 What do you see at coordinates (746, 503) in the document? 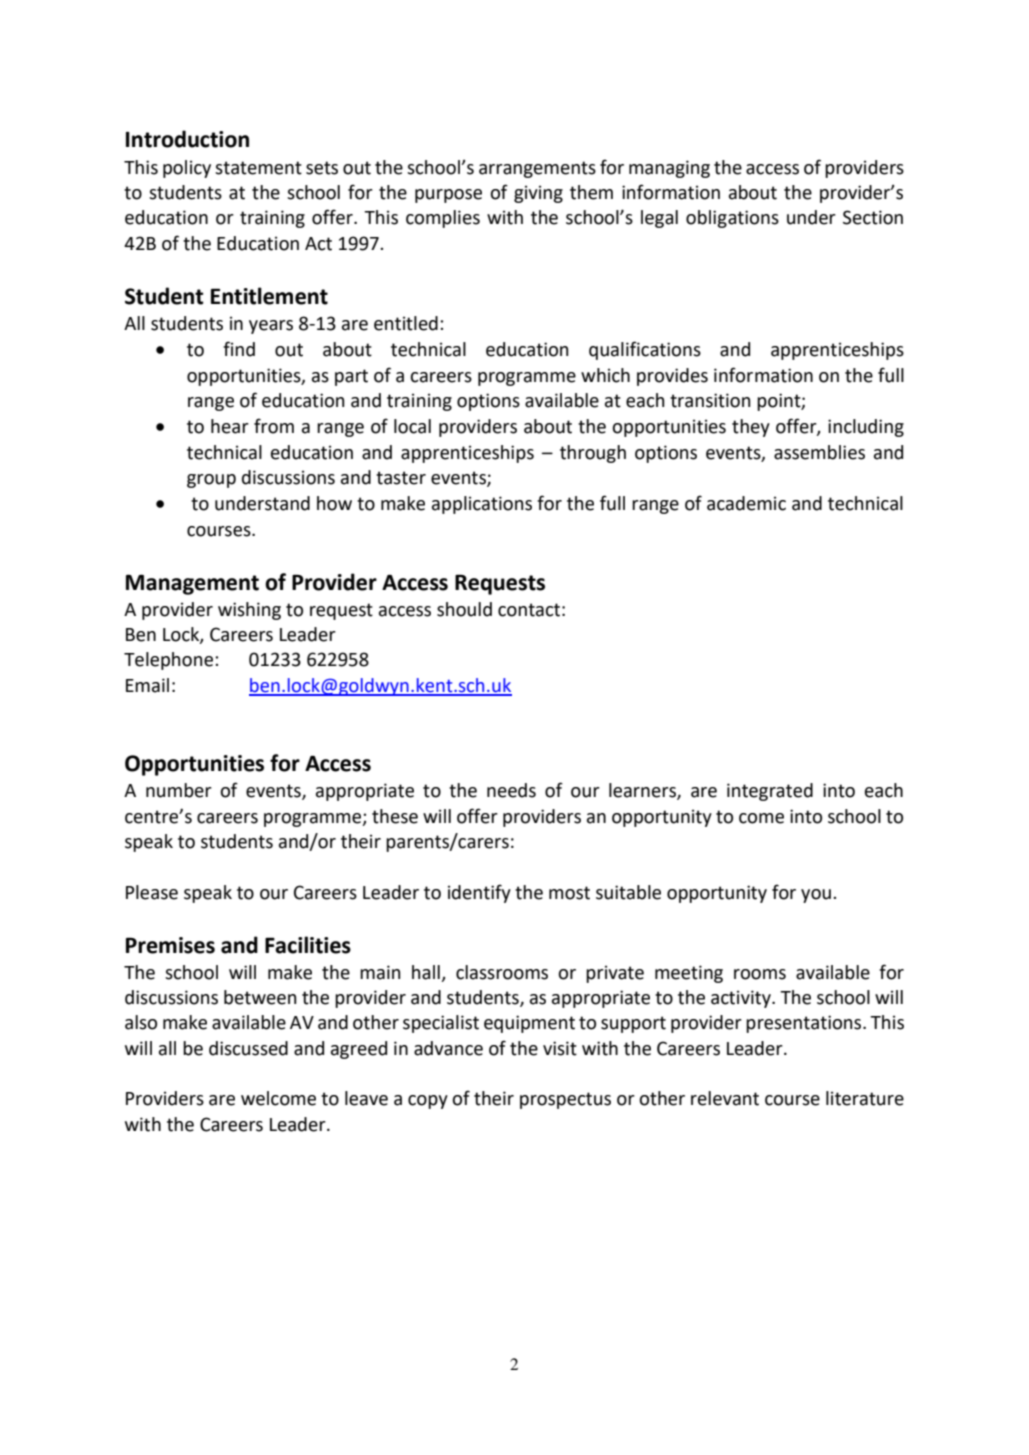
I see `academic` at bounding box center [746, 503].
